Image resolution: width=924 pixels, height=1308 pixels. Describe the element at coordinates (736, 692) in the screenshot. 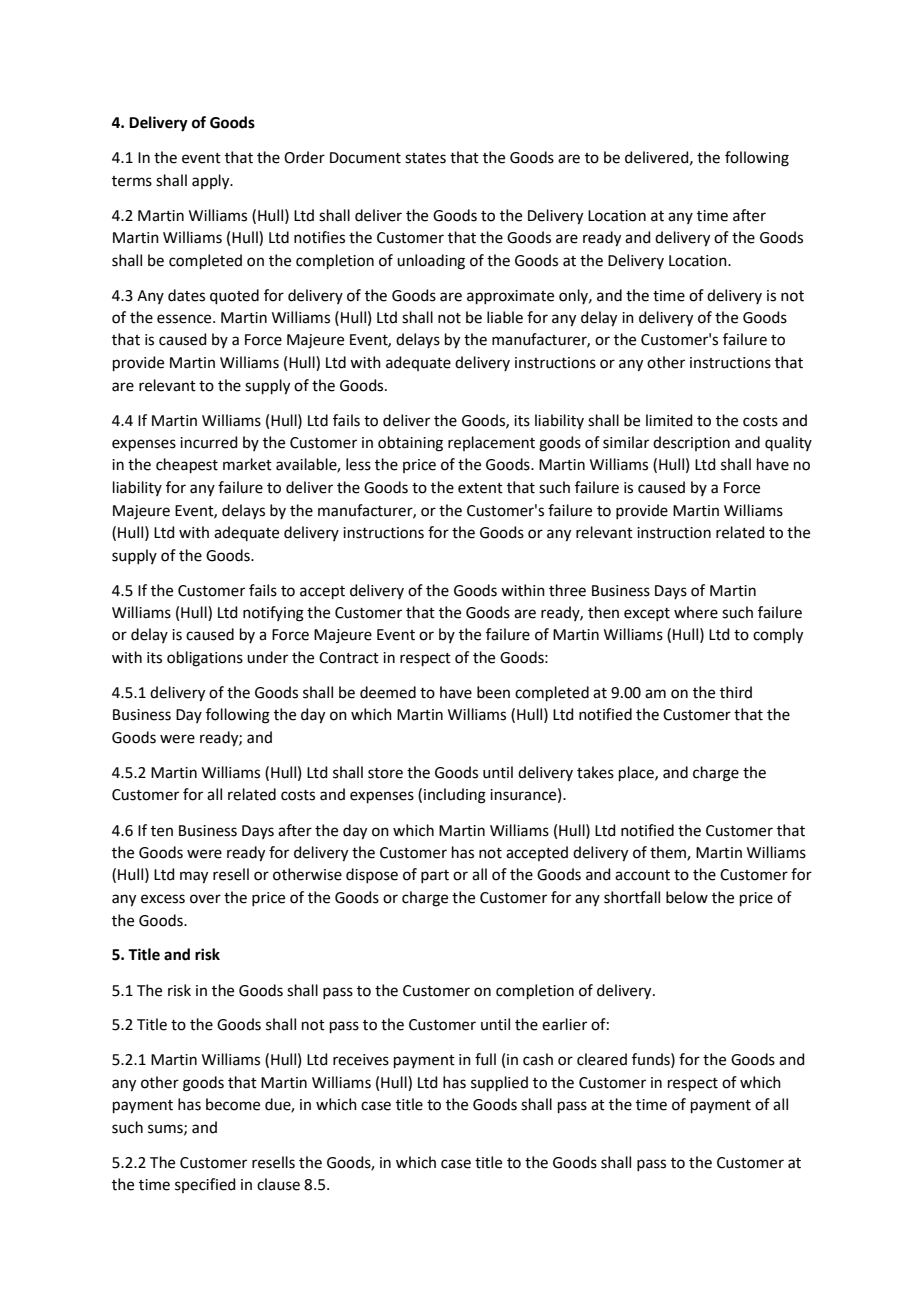

I see `third` at that location.
